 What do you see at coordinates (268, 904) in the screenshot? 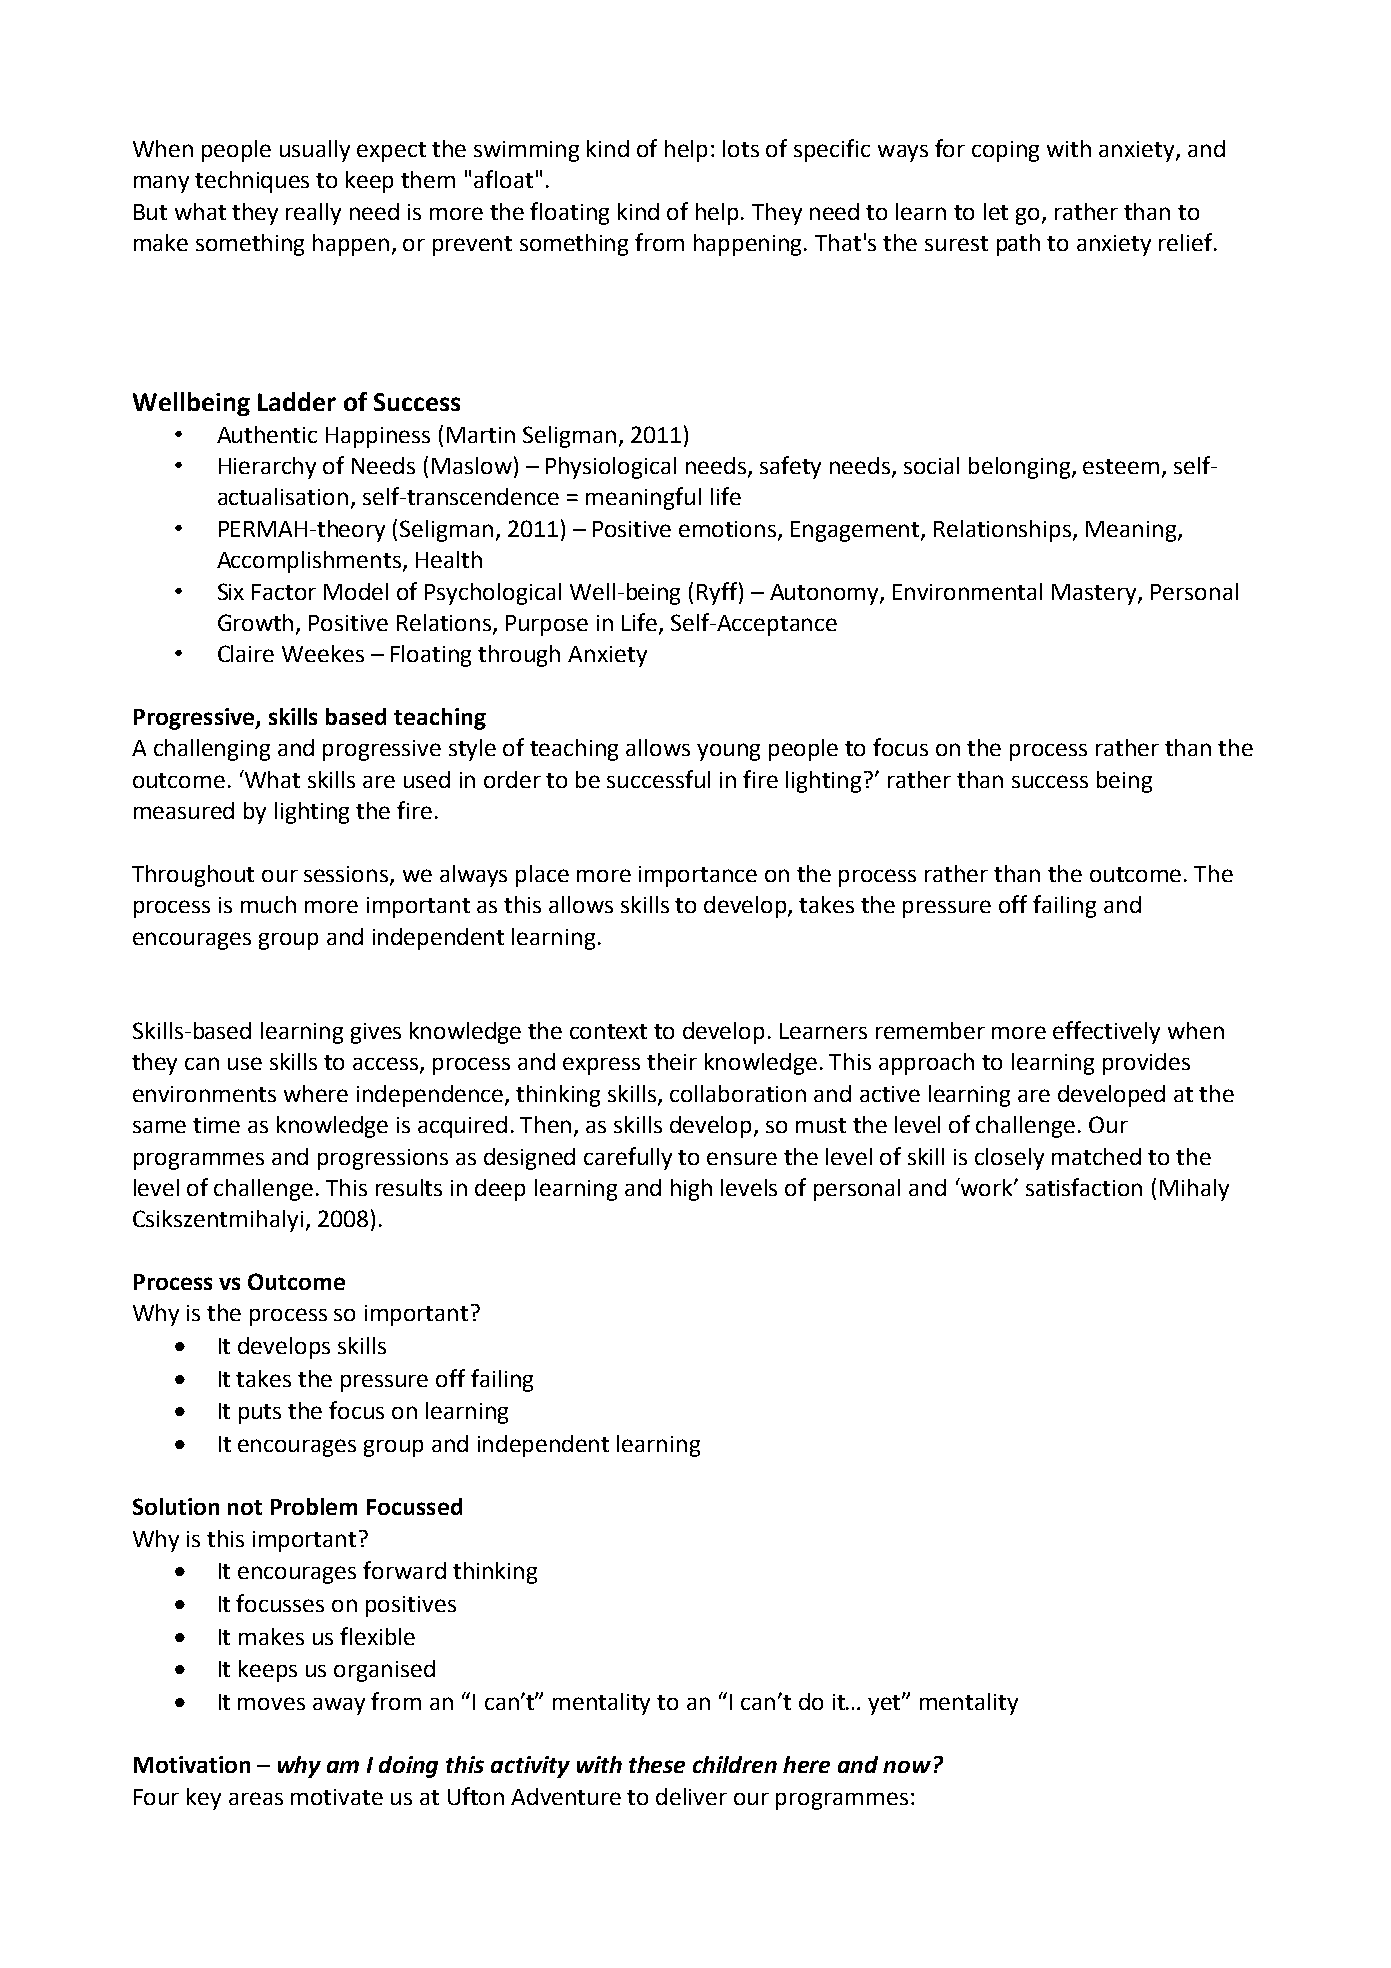
I see `much` at bounding box center [268, 904].
